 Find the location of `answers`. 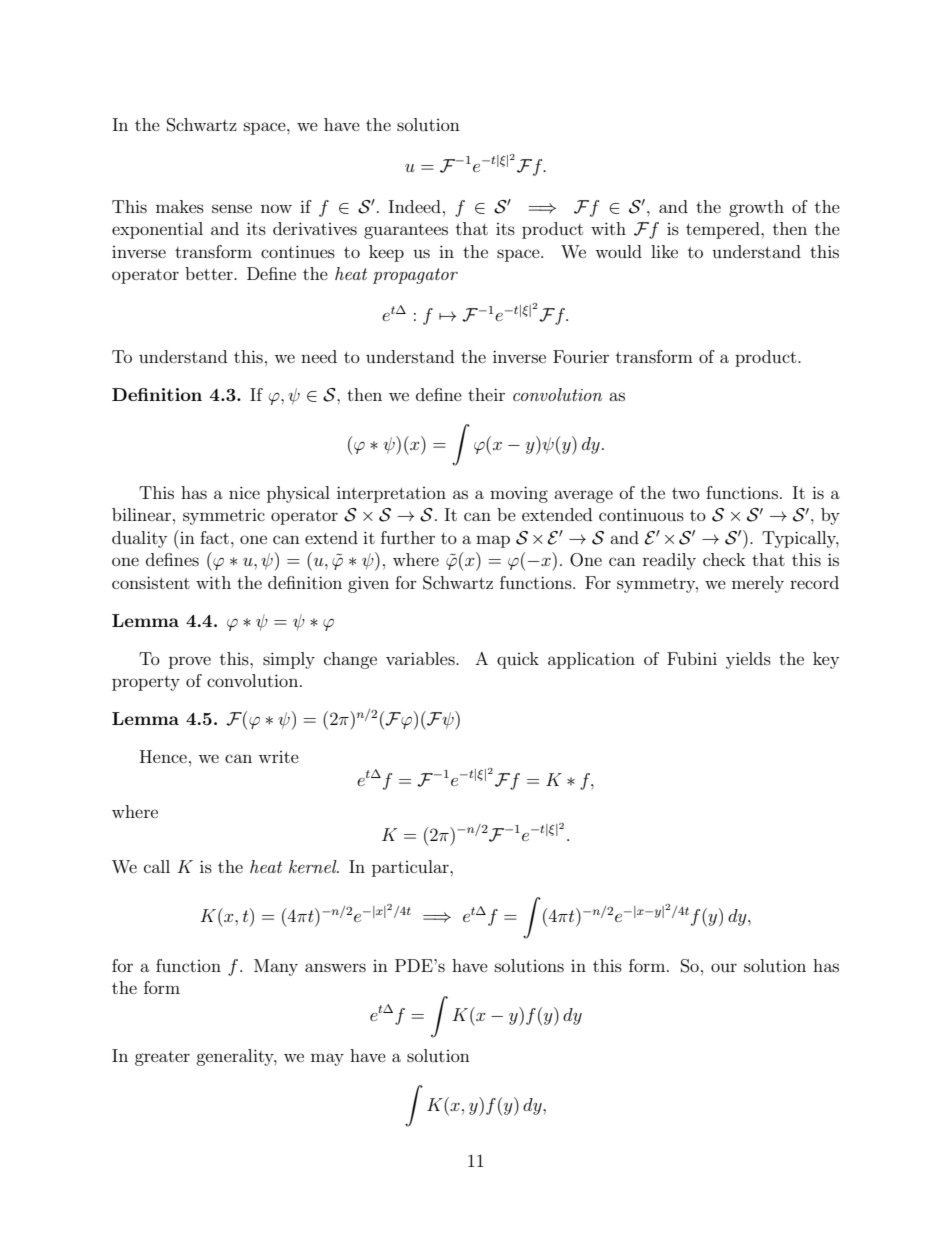

answers is located at coordinates (335, 967).
